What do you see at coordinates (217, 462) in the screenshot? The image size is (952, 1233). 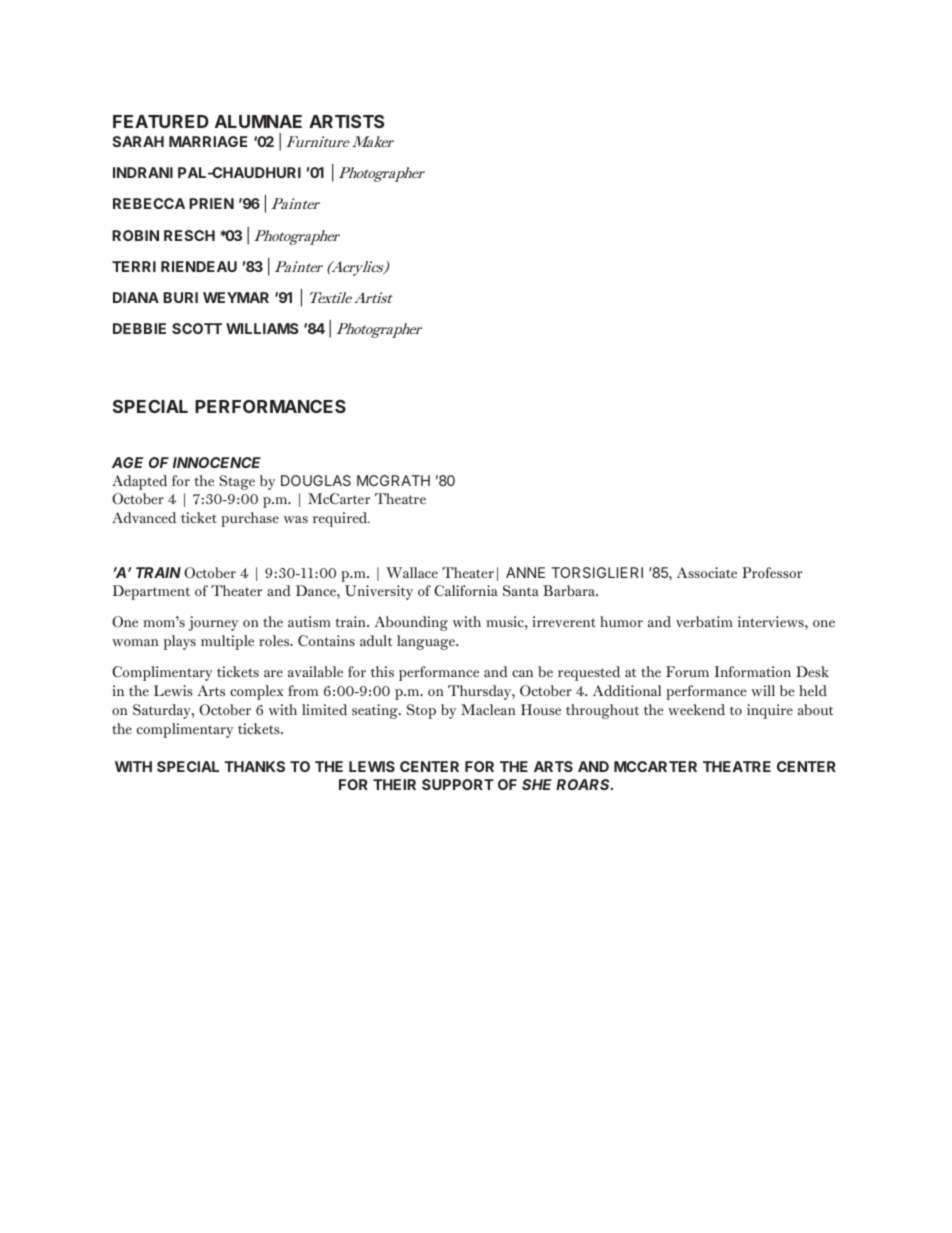 I see `INNOCENCE` at bounding box center [217, 462].
